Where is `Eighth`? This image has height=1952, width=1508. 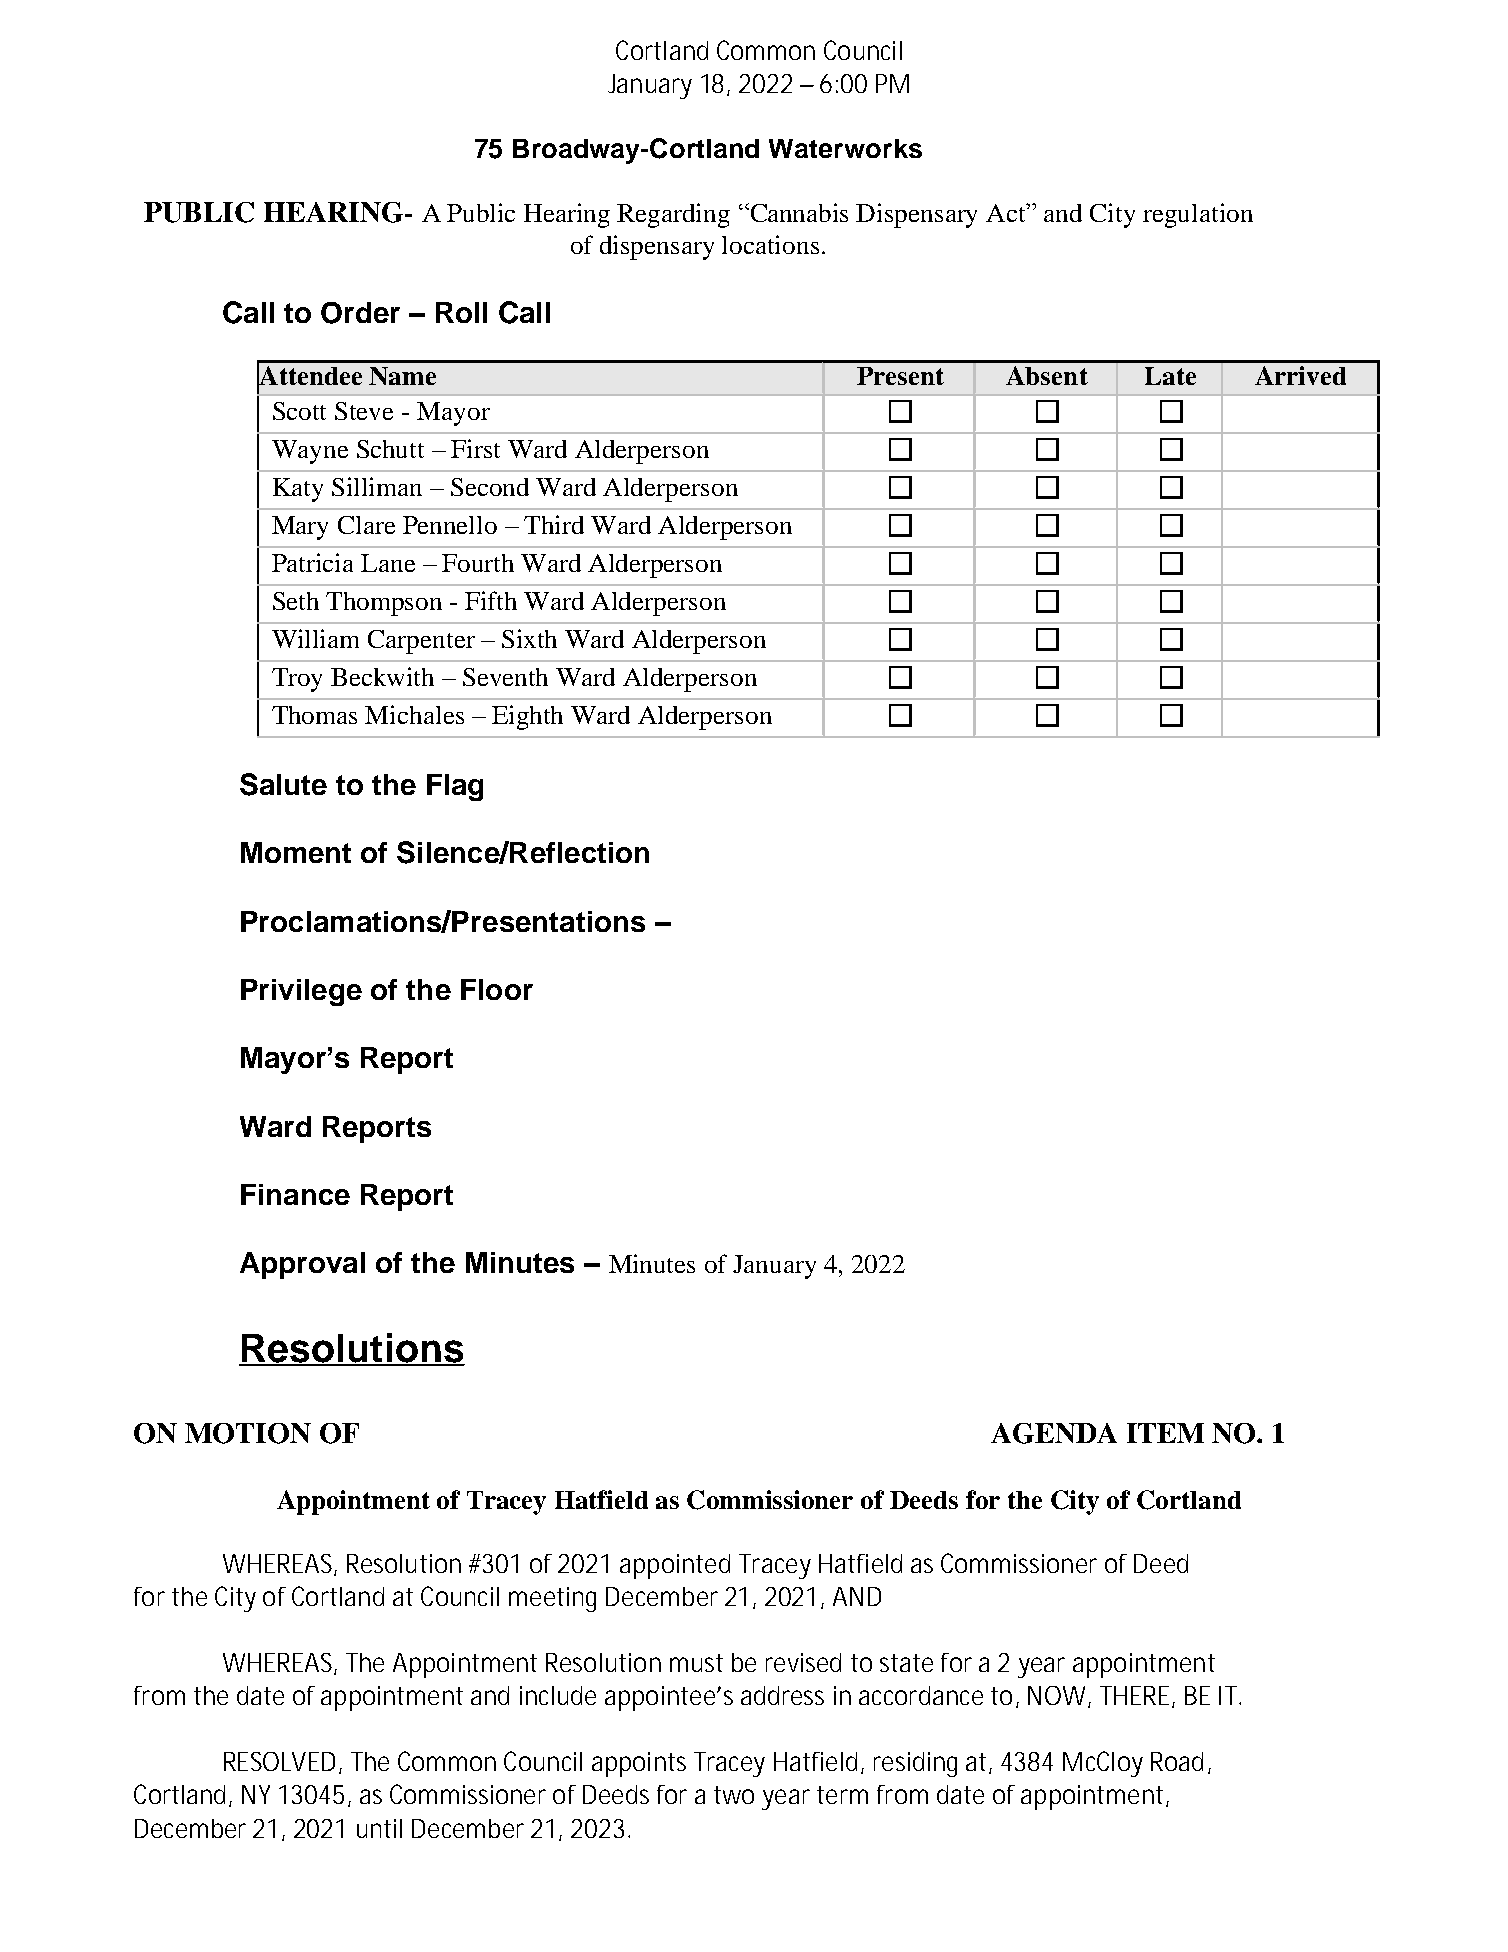 Eighth is located at coordinates (527, 717).
